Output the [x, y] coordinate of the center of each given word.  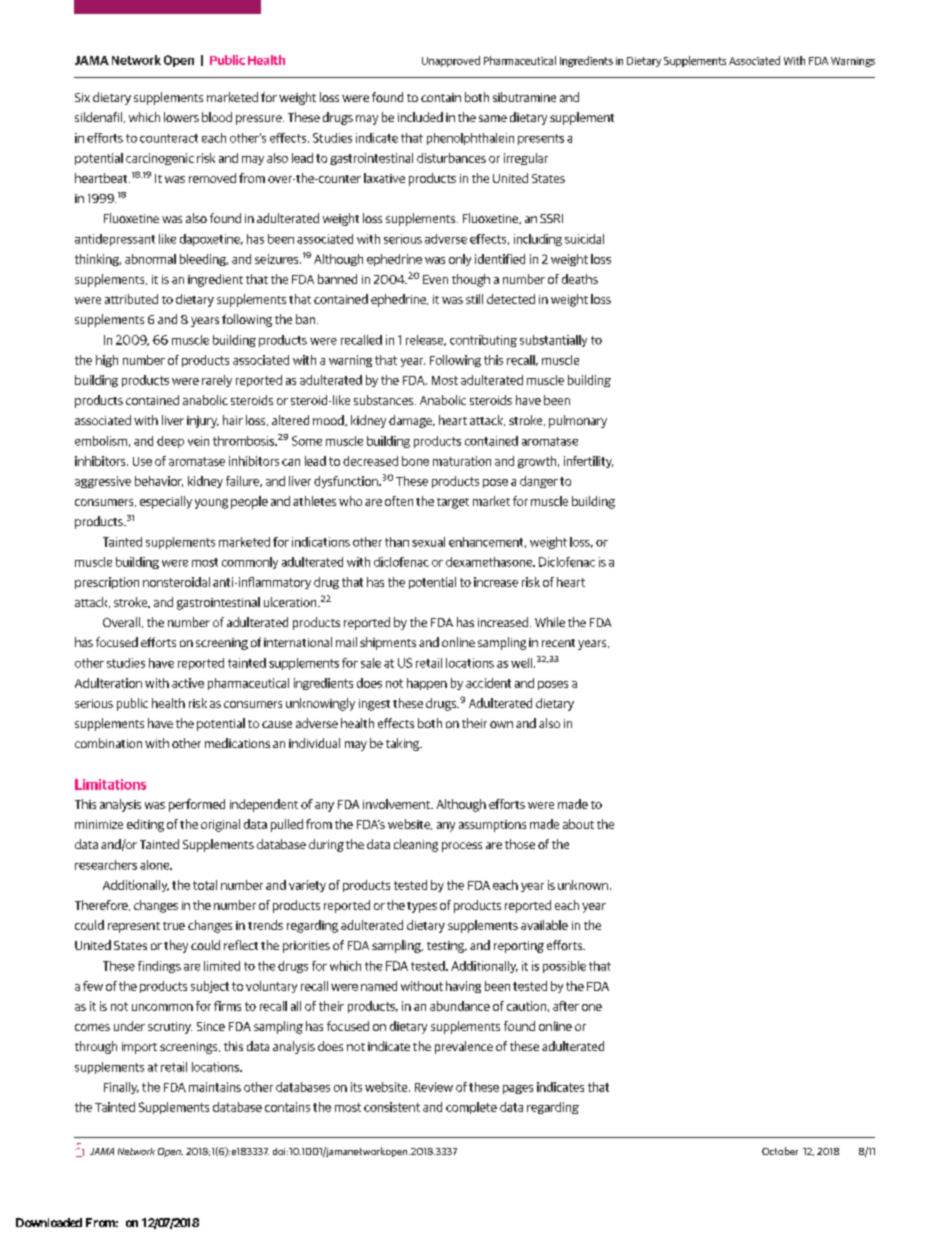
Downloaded [49, 1222]
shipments [388, 643]
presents [541, 139]
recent [558, 643]
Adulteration [108, 683]
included [420, 117]
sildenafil [98, 117]
